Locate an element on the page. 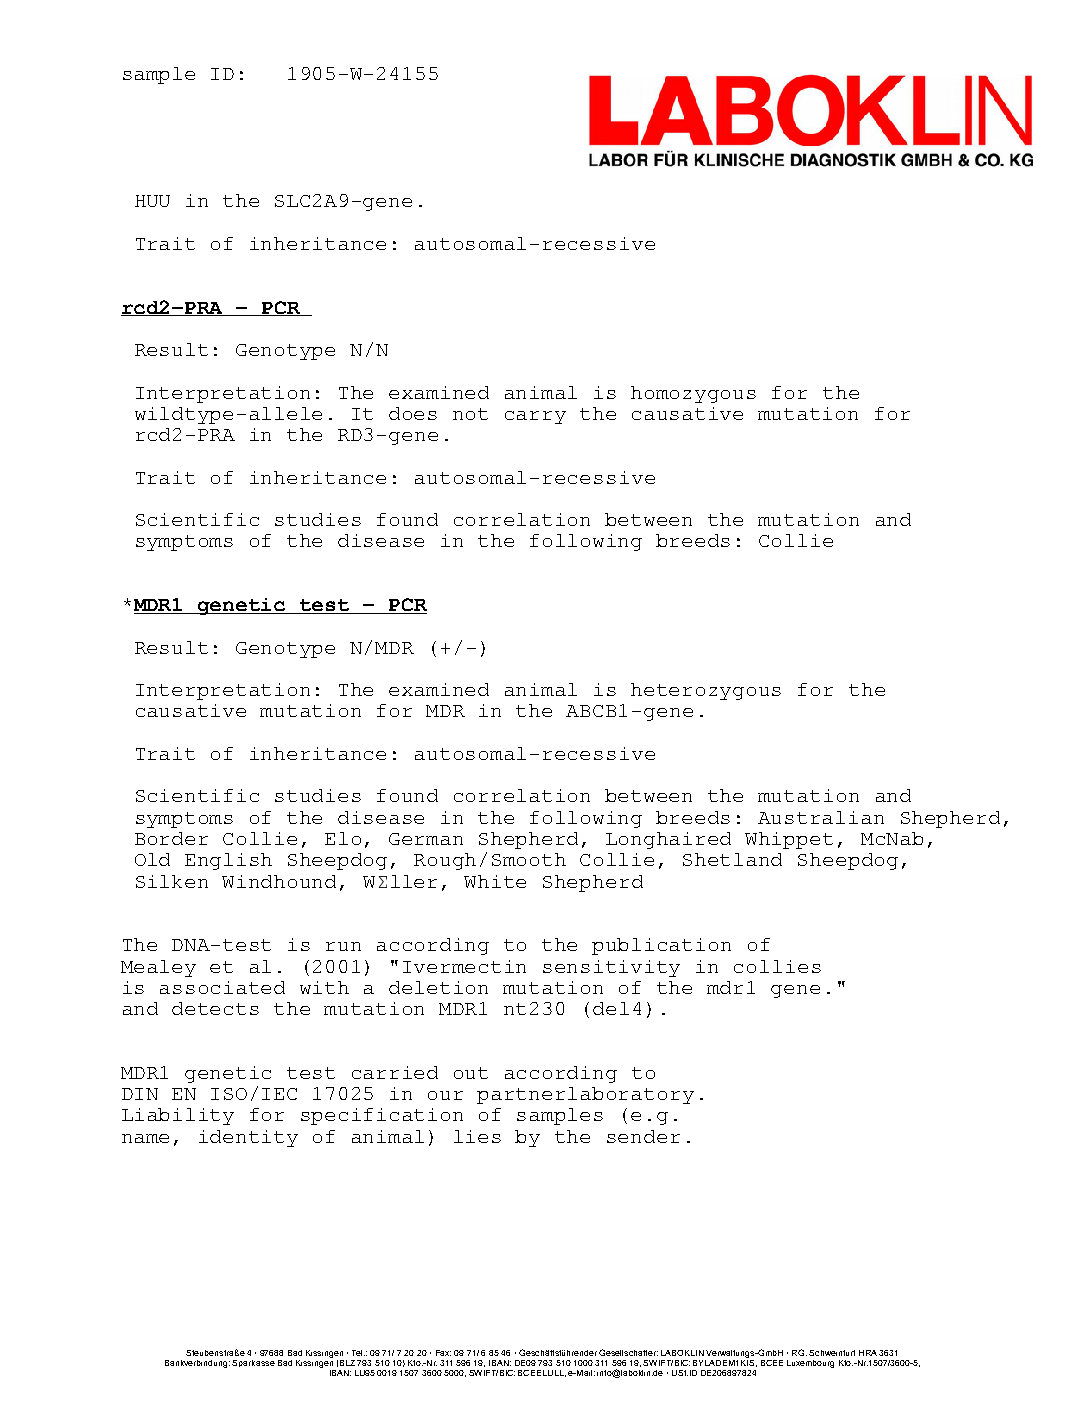  publication is located at coordinates (661, 946).
